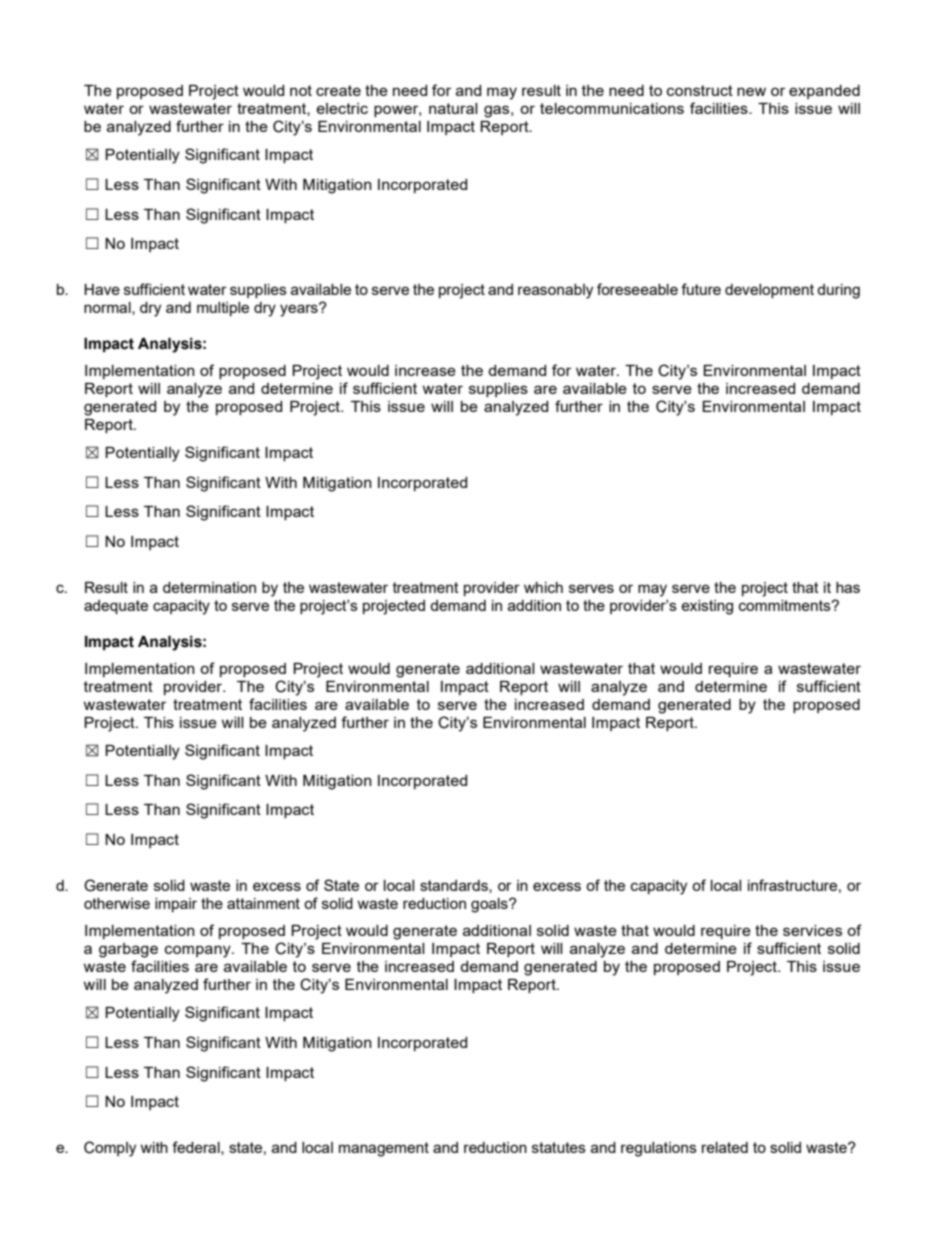  What do you see at coordinates (812, 930) in the screenshot?
I see `services` at bounding box center [812, 930].
